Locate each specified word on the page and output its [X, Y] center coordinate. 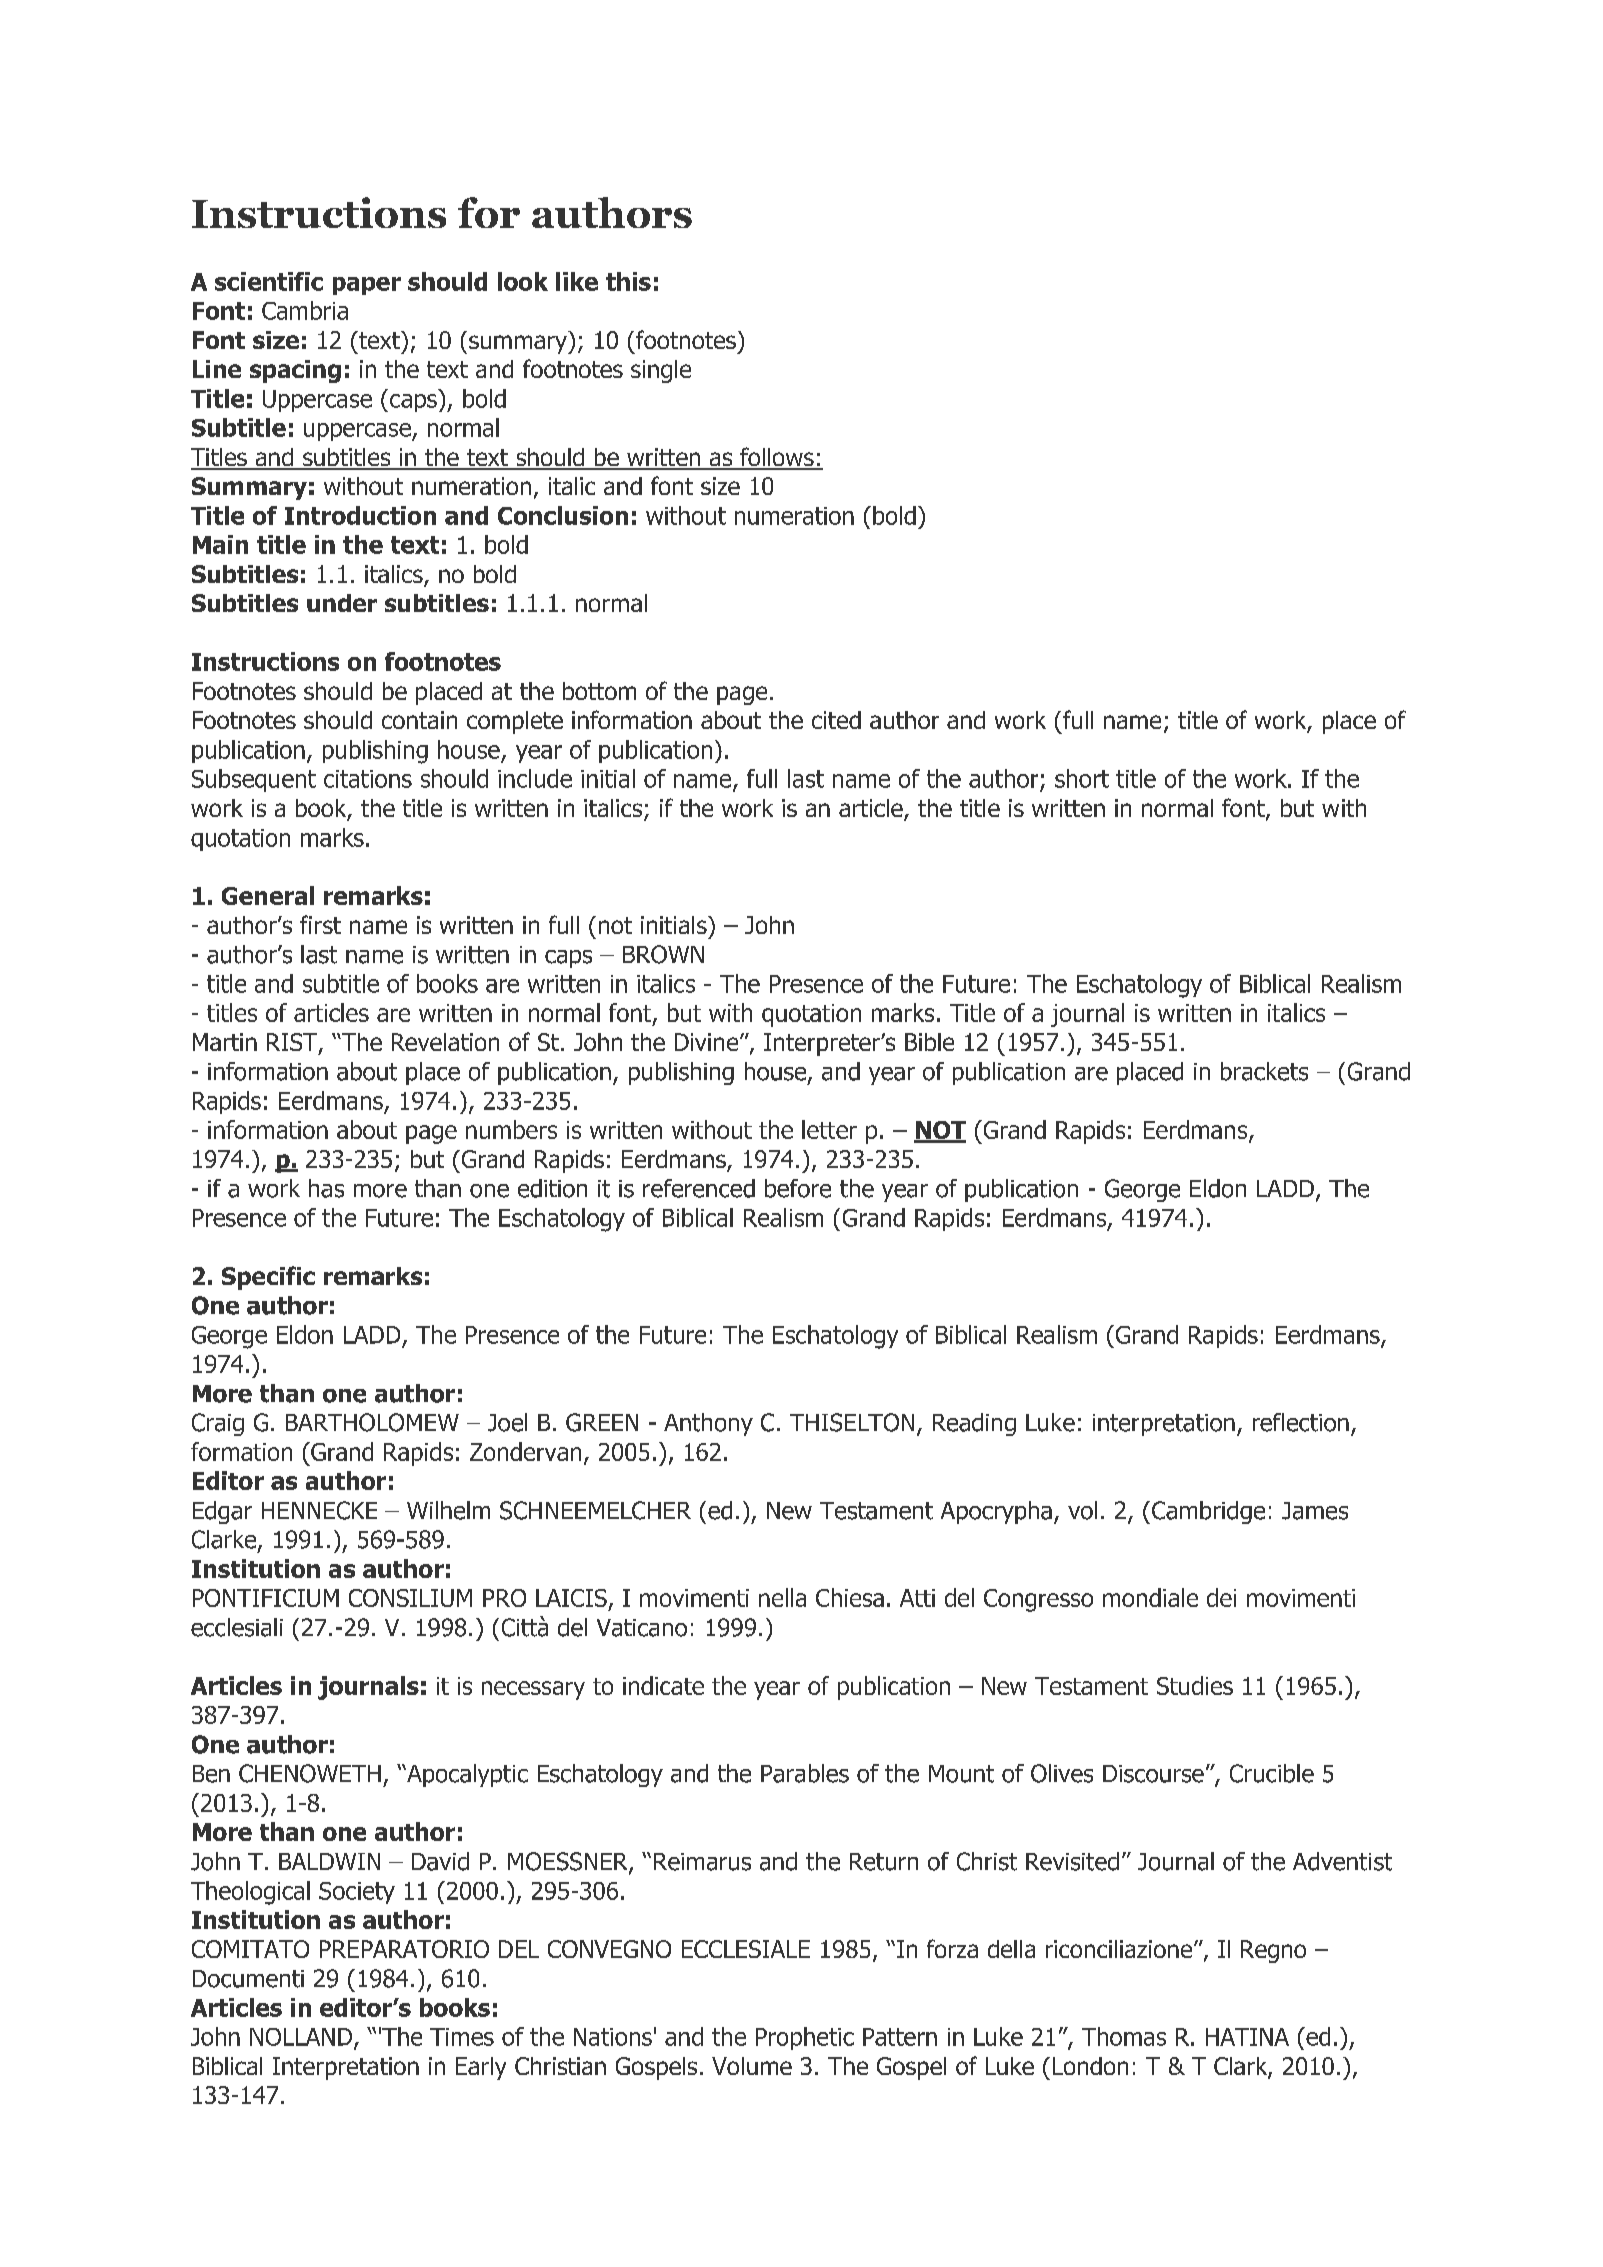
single [661, 371]
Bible [929, 1042]
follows [777, 458]
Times [462, 2037]
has [326, 1188]
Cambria [305, 310]
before [798, 1188]
